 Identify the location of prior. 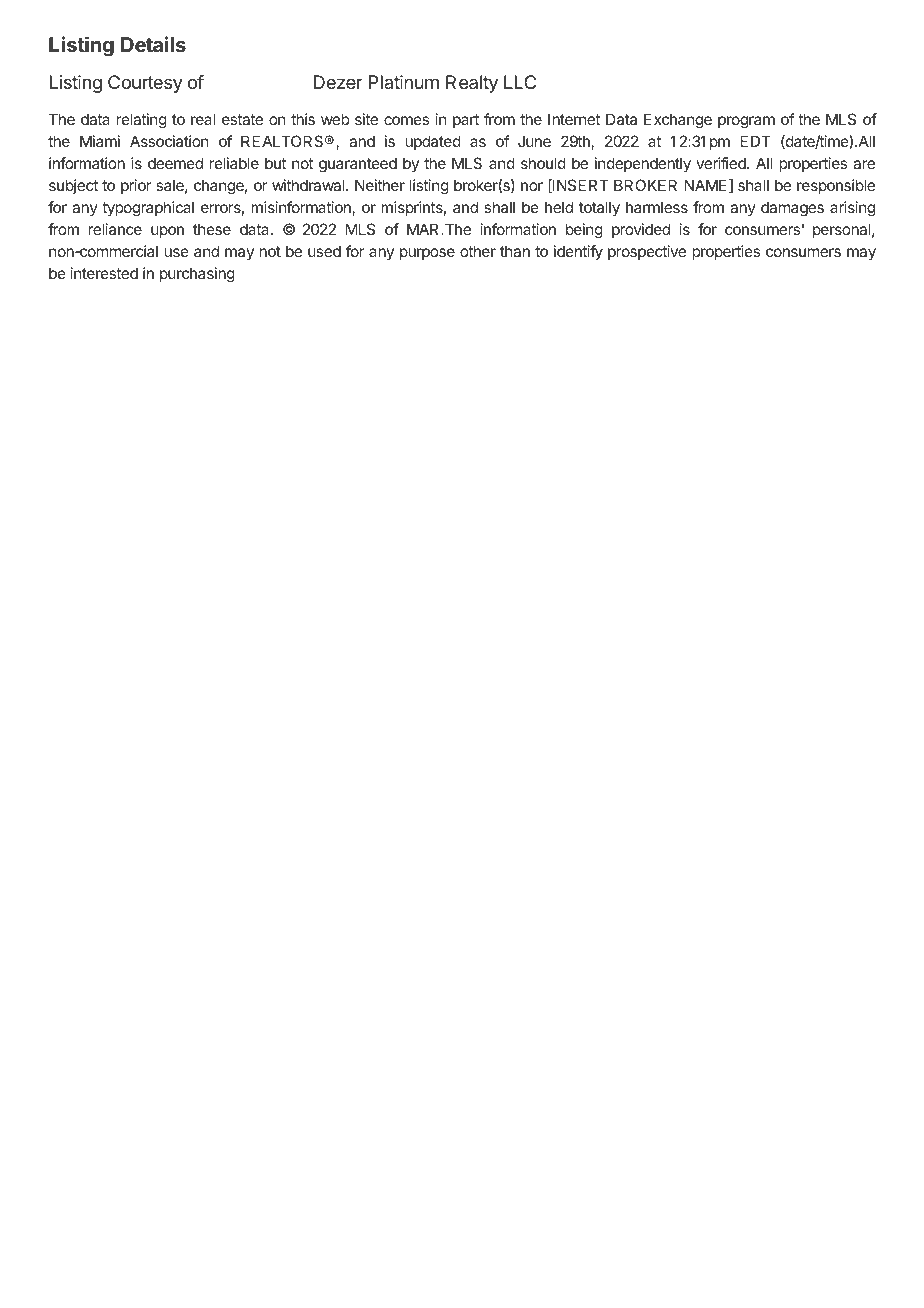
(136, 186).
